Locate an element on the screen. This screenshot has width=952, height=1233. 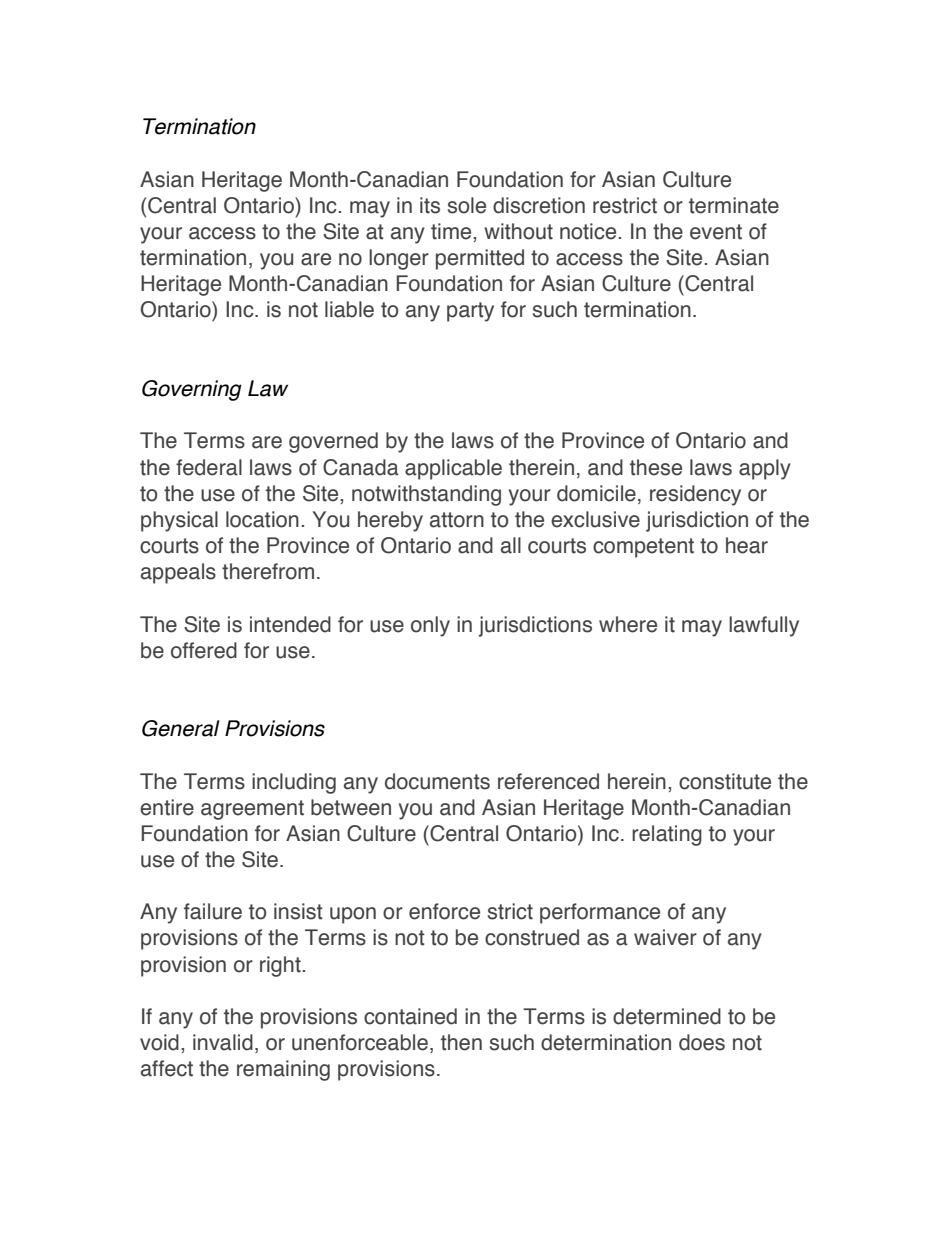
residency is located at coordinates (695, 495).
